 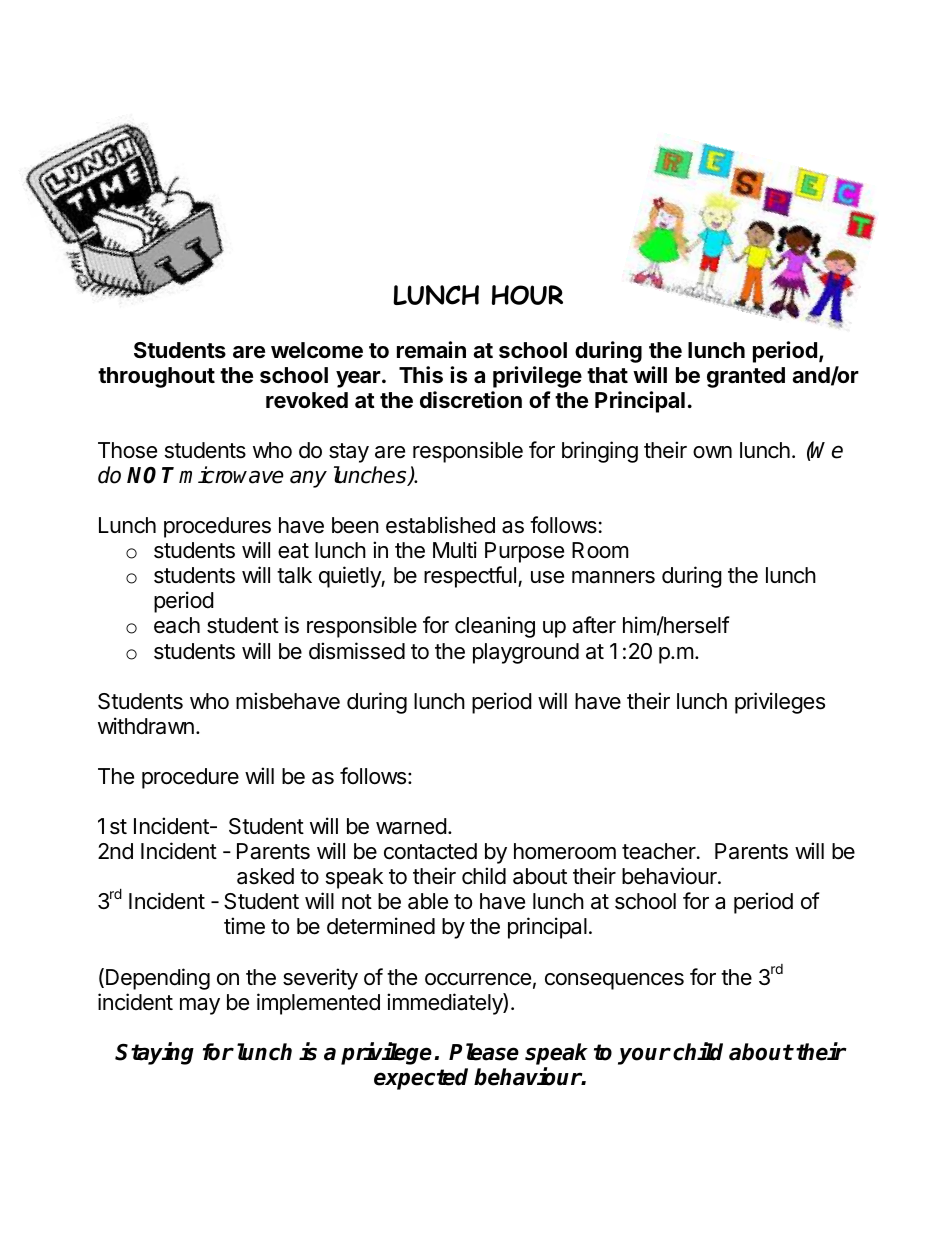 I want to click on throughout, so click(x=156, y=377).
